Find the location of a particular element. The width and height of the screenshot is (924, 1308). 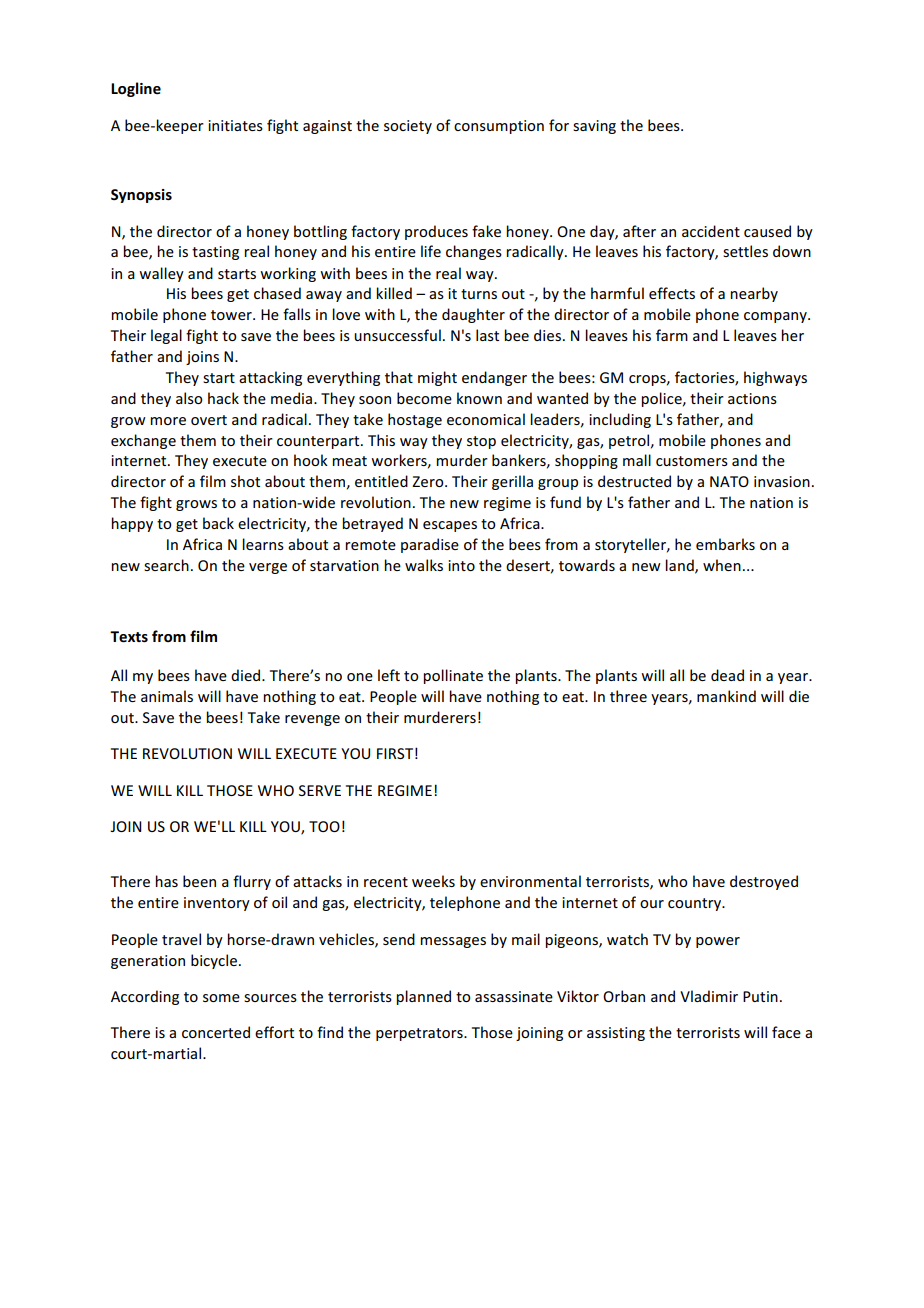

animals is located at coordinates (167, 696).
